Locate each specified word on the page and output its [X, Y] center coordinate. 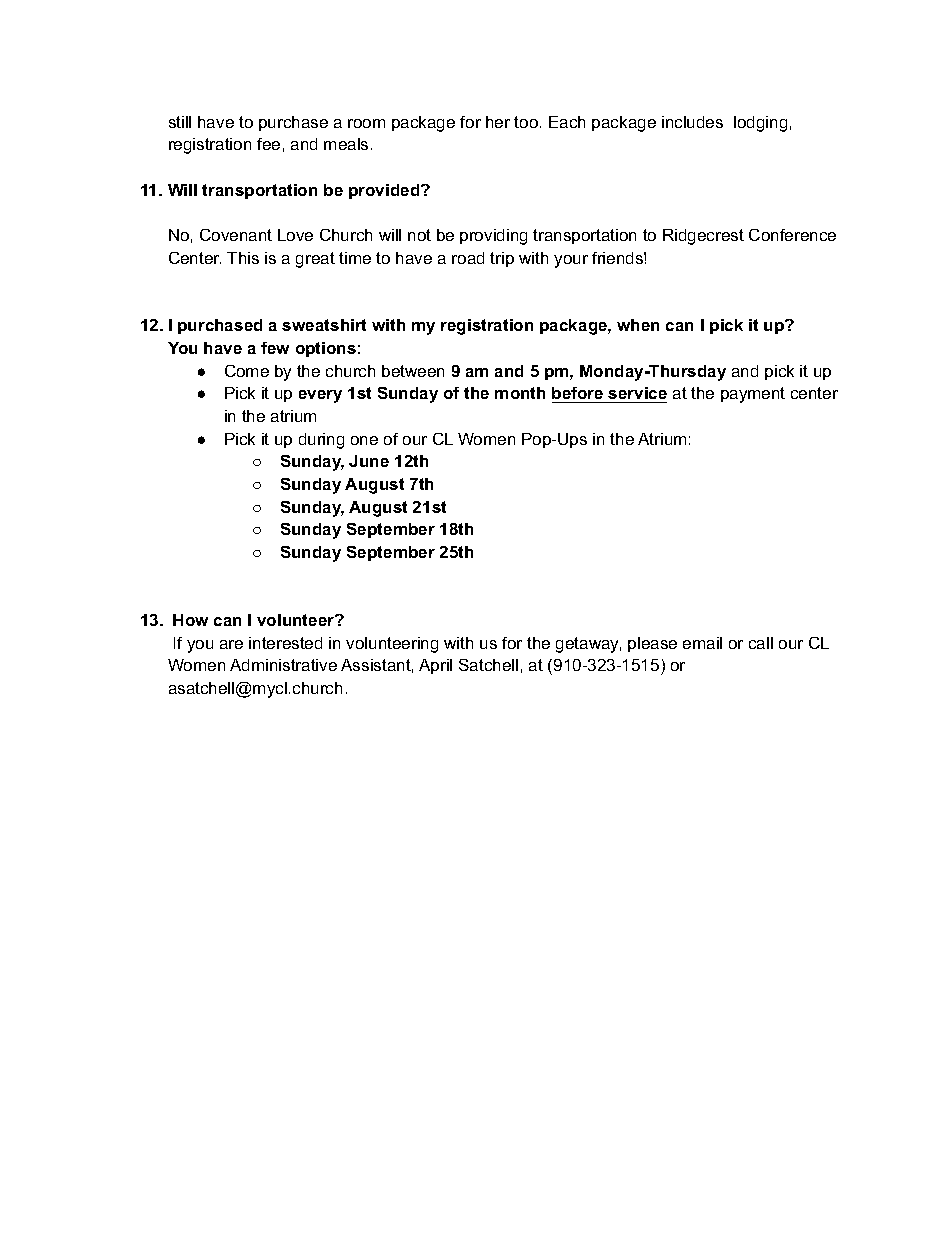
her [498, 122]
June [369, 461]
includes [692, 122]
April [435, 666]
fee [268, 144]
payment [753, 395]
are [231, 644]
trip [502, 259]
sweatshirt [324, 325]
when [638, 325]
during [321, 441]
